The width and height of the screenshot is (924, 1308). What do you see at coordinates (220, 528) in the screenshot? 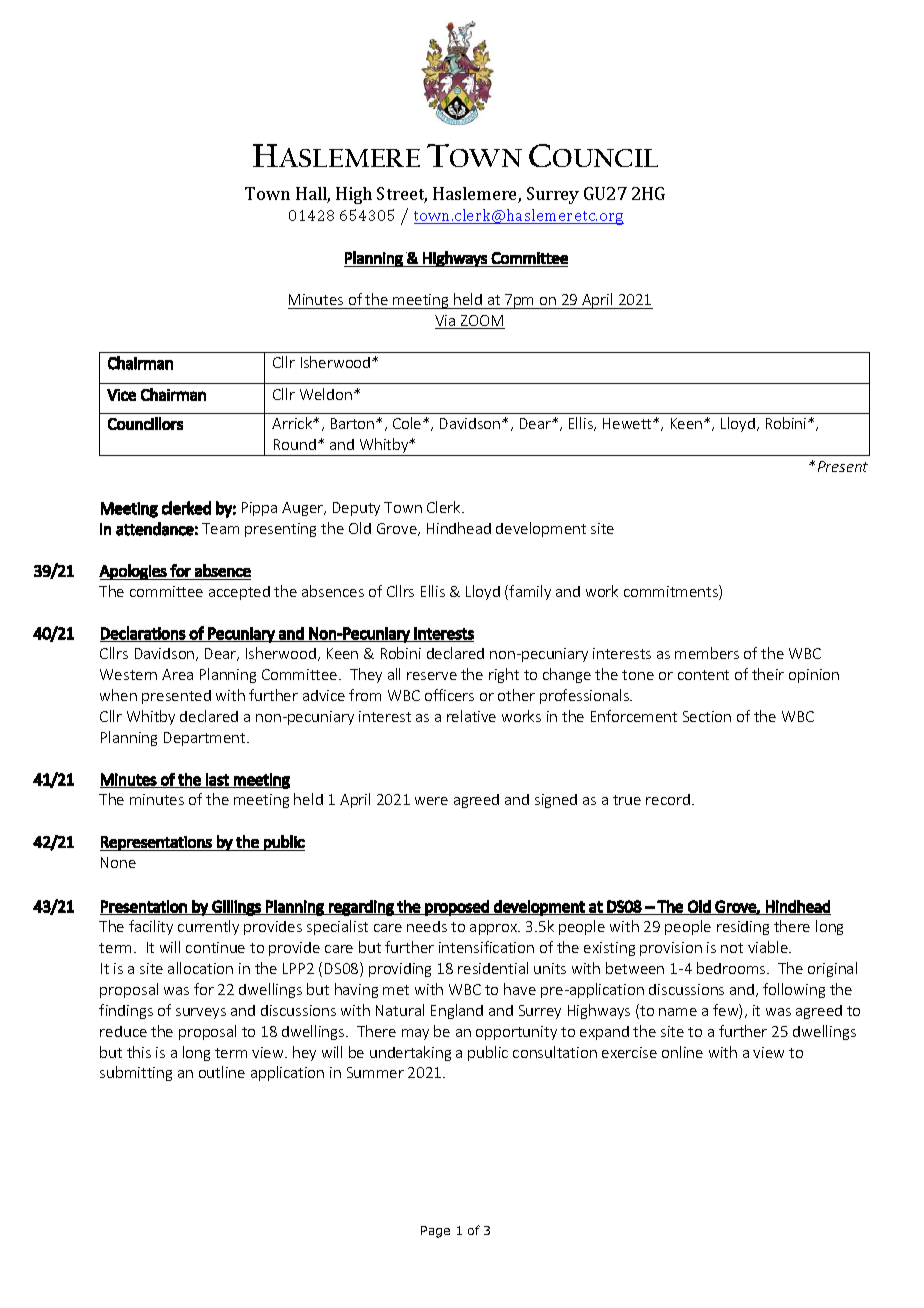
I see `Team` at bounding box center [220, 528].
